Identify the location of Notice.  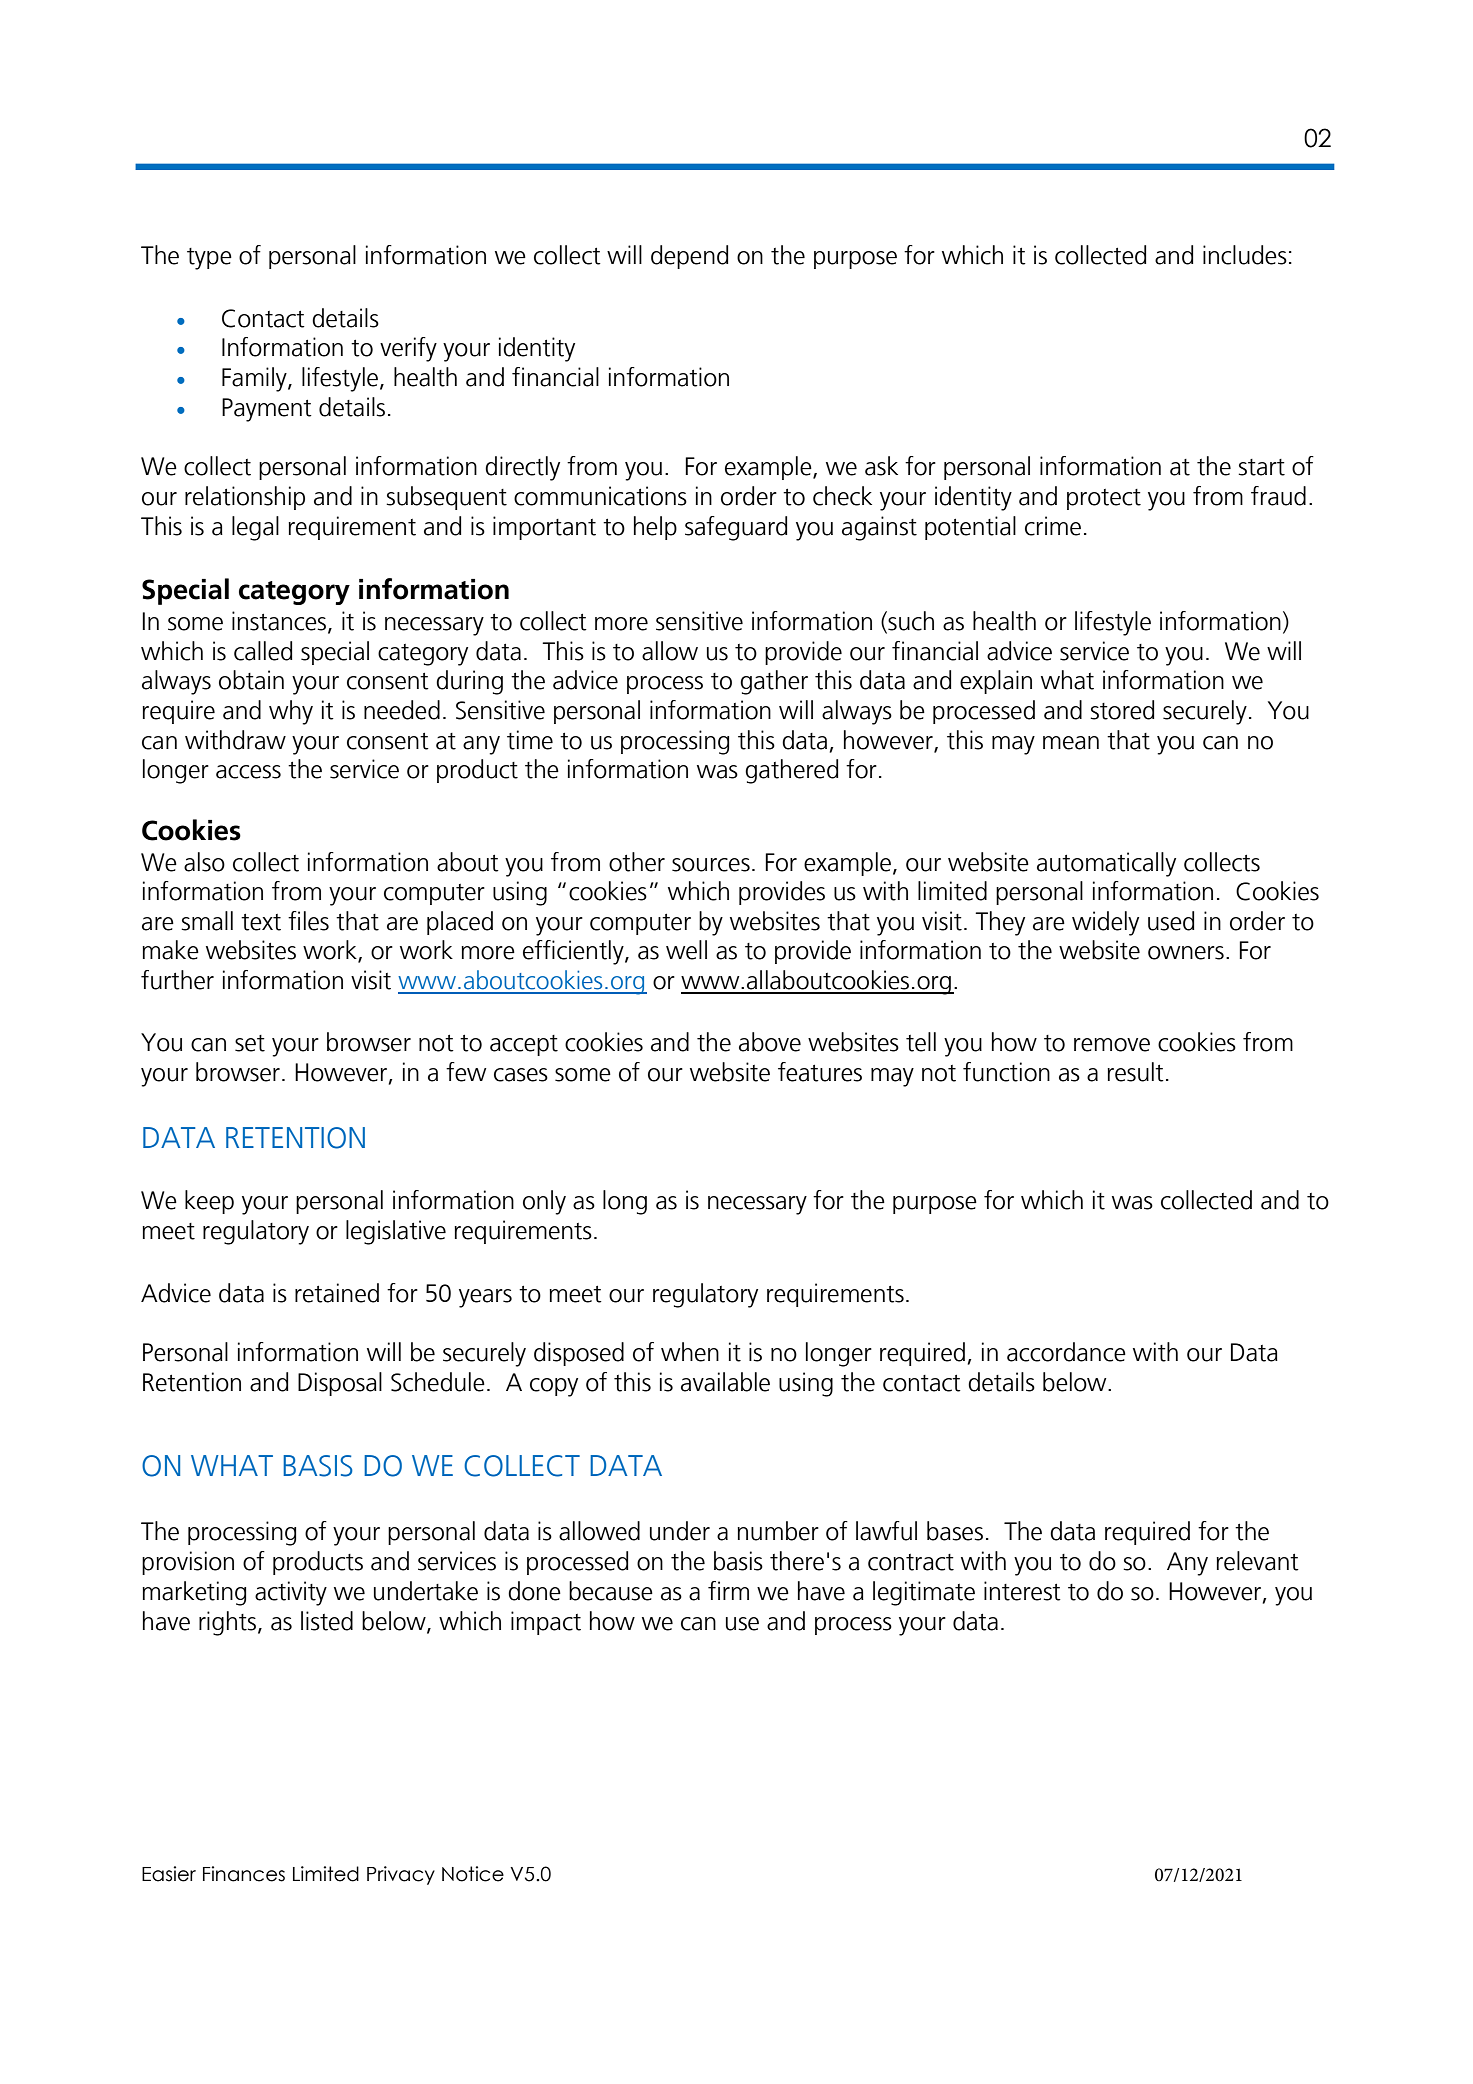
(473, 1874).
